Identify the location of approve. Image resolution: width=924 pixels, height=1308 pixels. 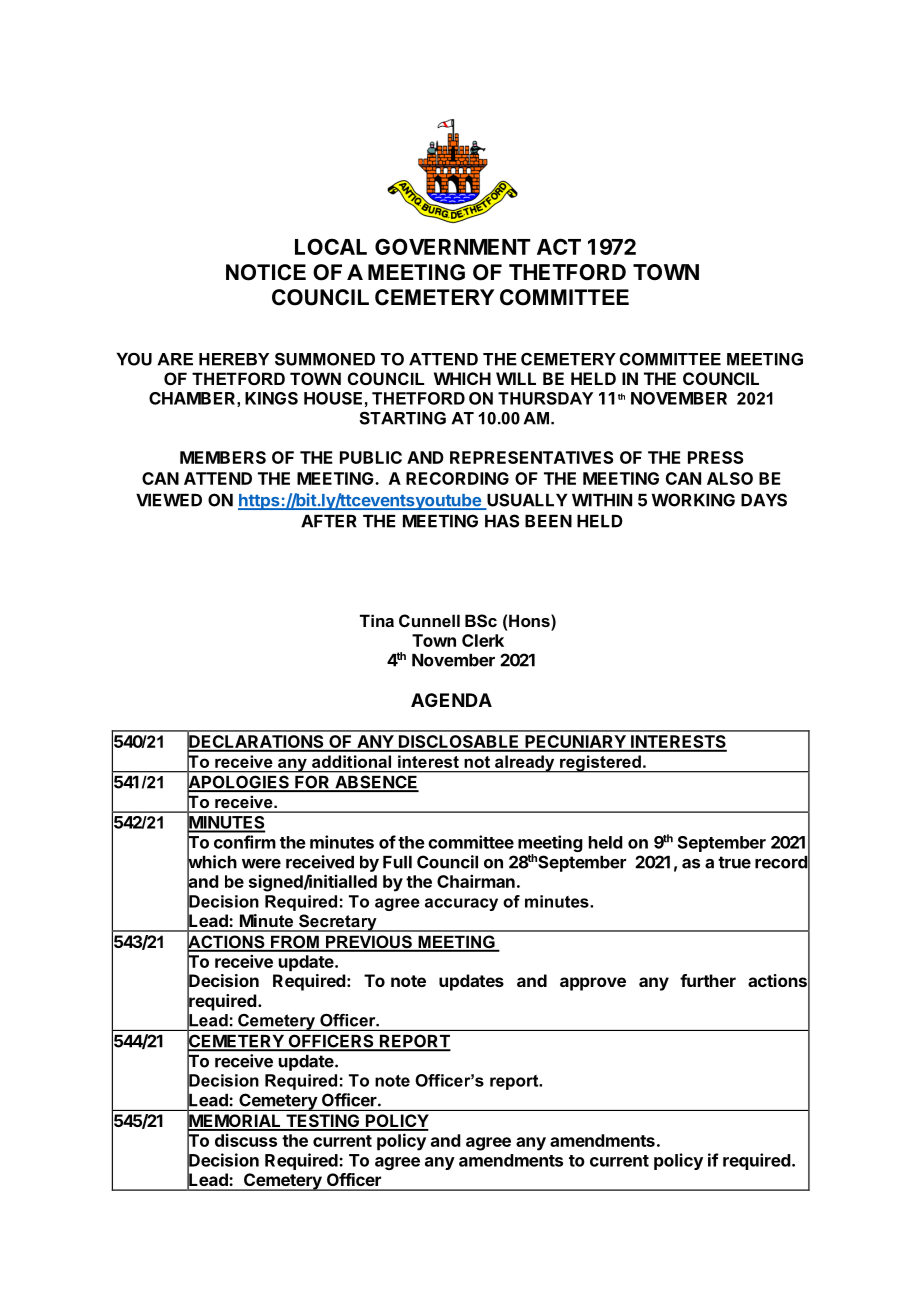
(593, 984).
